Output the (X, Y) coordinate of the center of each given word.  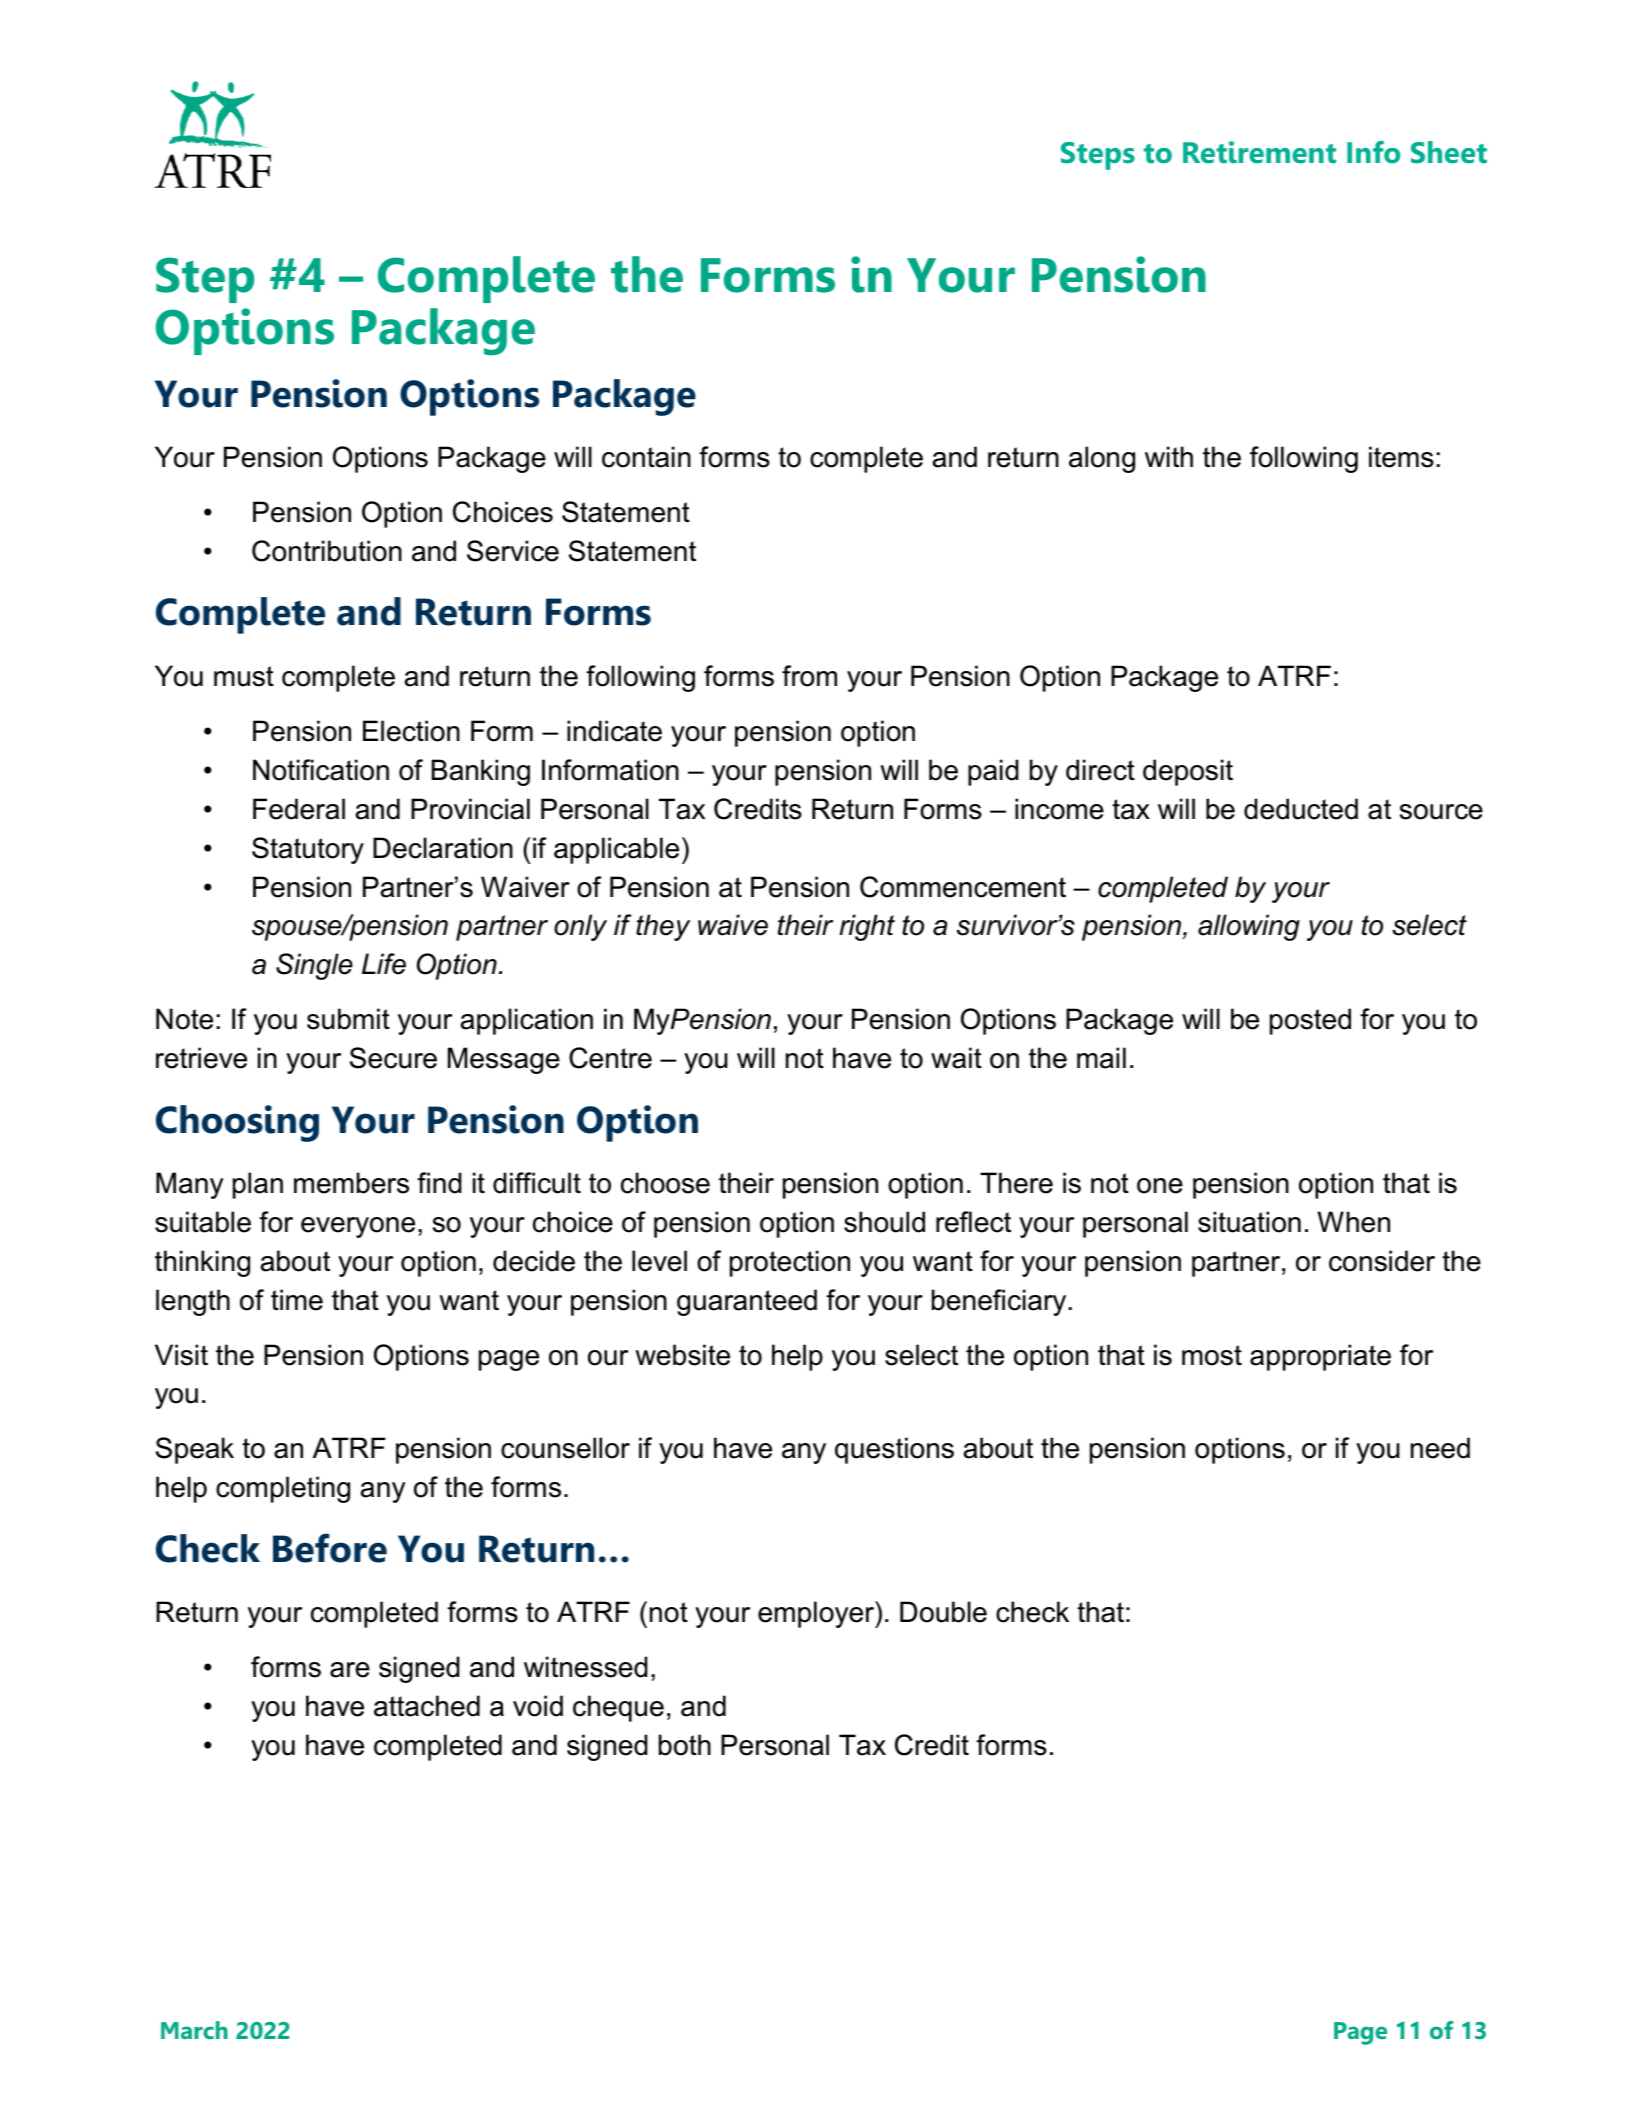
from (809, 676)
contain (646, 457)
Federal (299, 809)
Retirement (1259, 152)
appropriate (1320, 1357)
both (685, 1745)
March (194, 2030)
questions (894, 1450)
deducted (1301, 809)
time (297, 1300)
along (1102, 459)
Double (943, 1612)
